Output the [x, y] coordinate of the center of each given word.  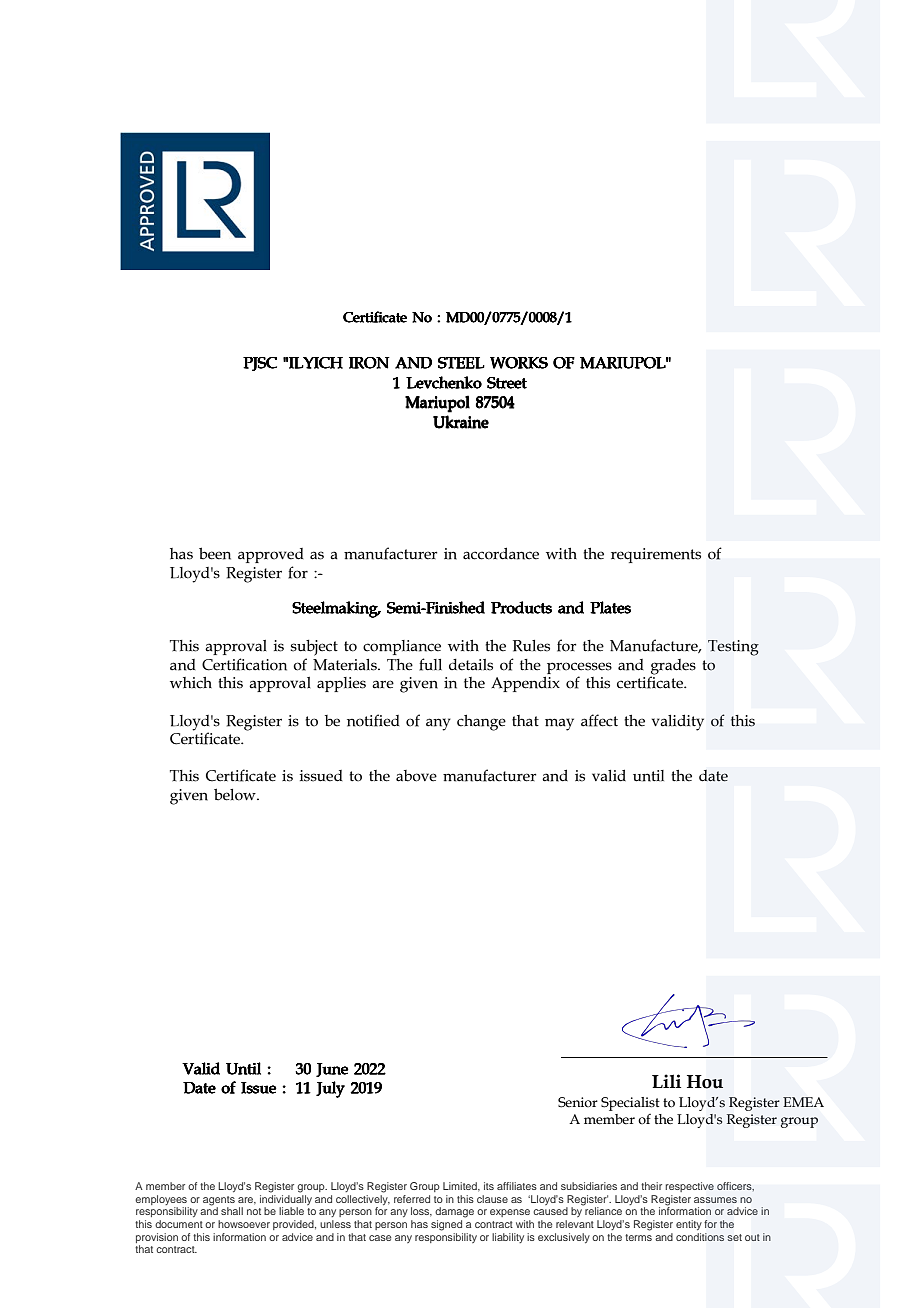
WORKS [519, 363]
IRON [369, 363]
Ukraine [461, 422]
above [416, 776]
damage [454, 1212]
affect [599, 720]
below [236, 794]
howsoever [244, 1224]
